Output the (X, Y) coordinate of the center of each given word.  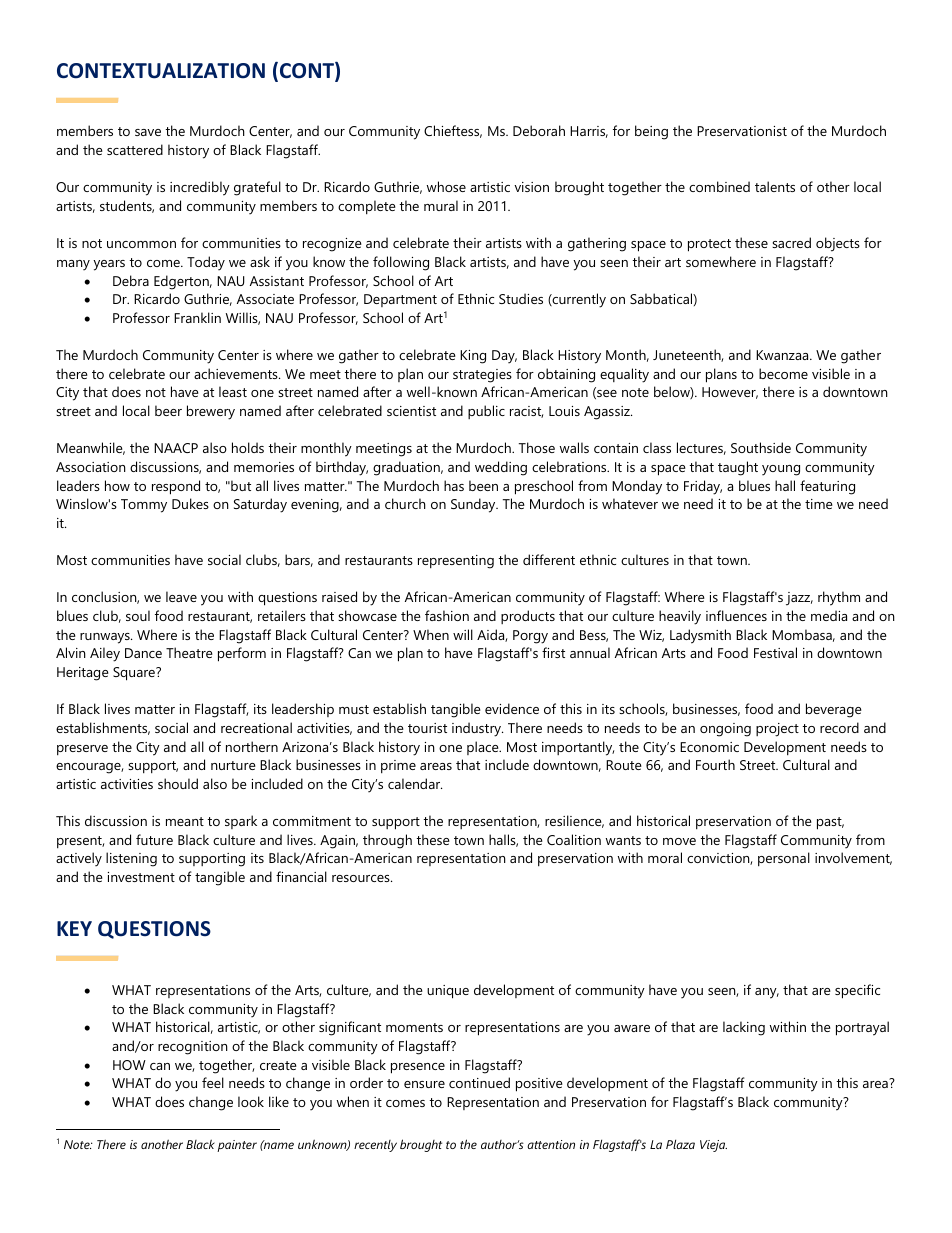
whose (446, 186)
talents (775, 186)
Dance (143, 653)
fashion (447, 615)
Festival (775, 652)
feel (213, 1082)
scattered (135, 149)
